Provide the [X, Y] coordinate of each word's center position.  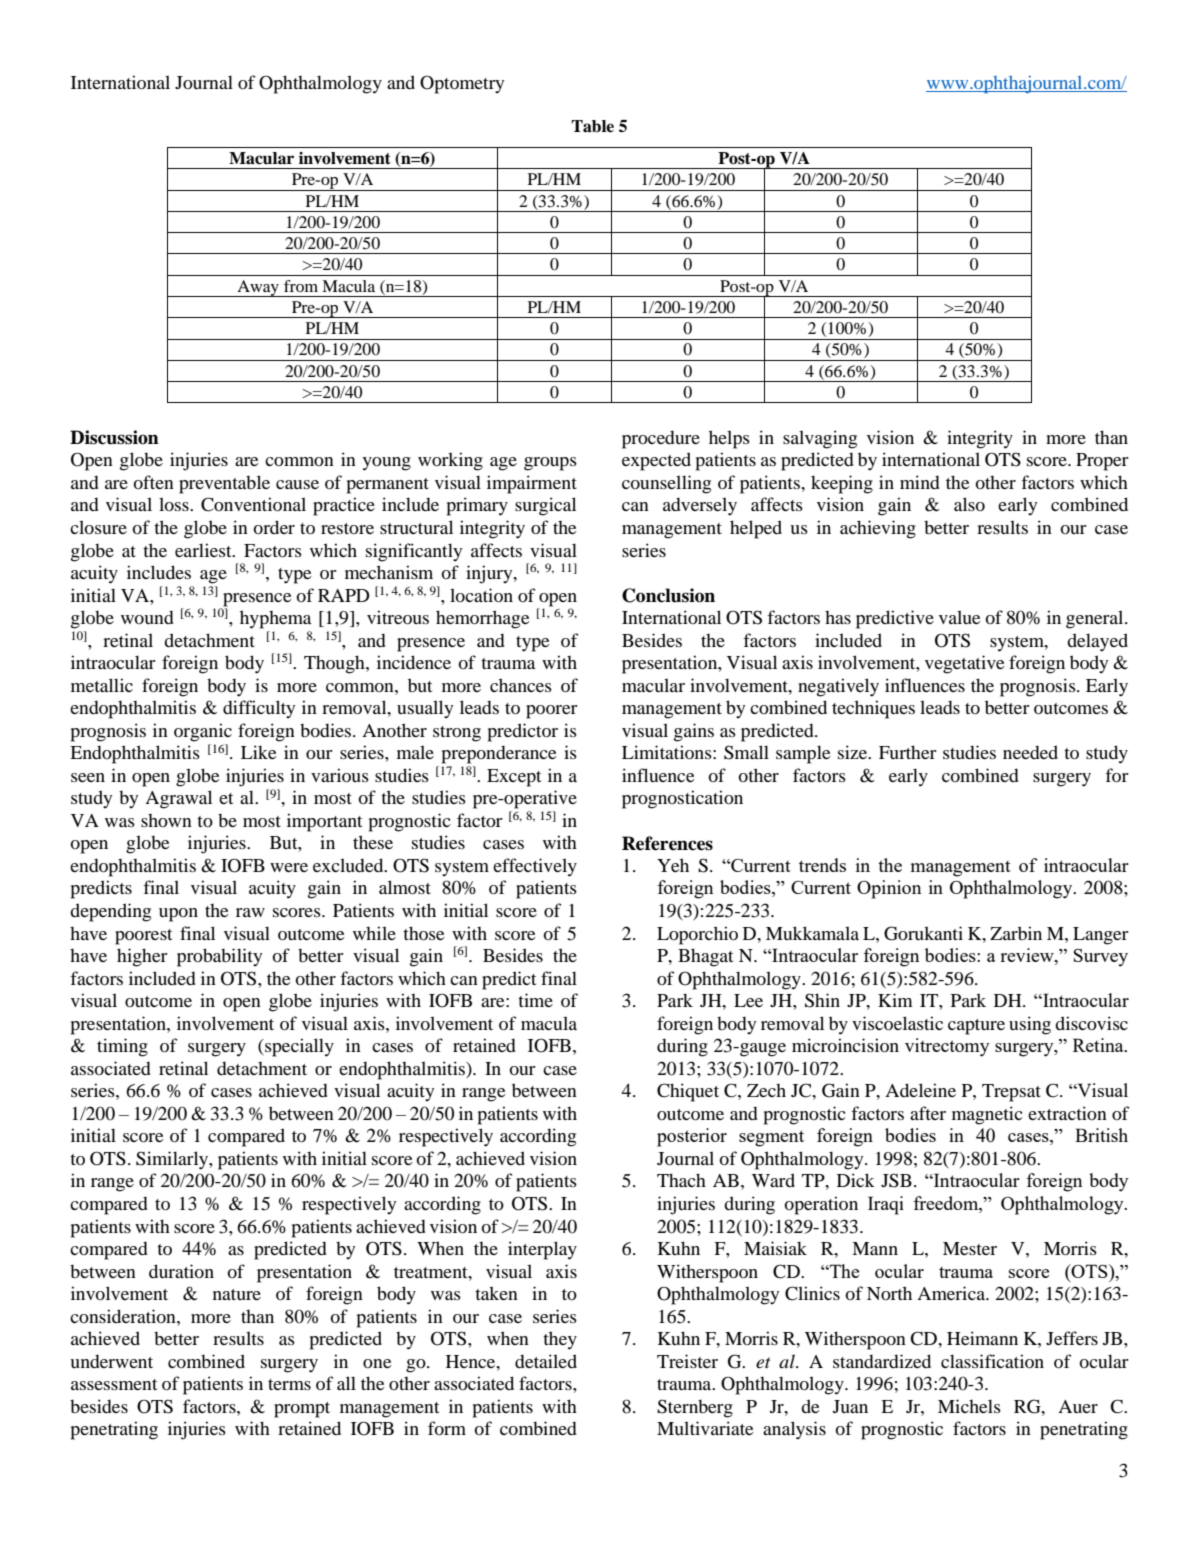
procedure [661, 439]
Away [258, 288]
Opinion [889, 889]
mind [920, 482]
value [959, 617]
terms [289, 1384]
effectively [535, 867]
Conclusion [668, 595]
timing [122, 1047]
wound [147, 617]
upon [178, 915]
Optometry [462, 84]
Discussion [114, 437]
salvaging [820, 439]
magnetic [987, 1115]
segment [771, 1138]
